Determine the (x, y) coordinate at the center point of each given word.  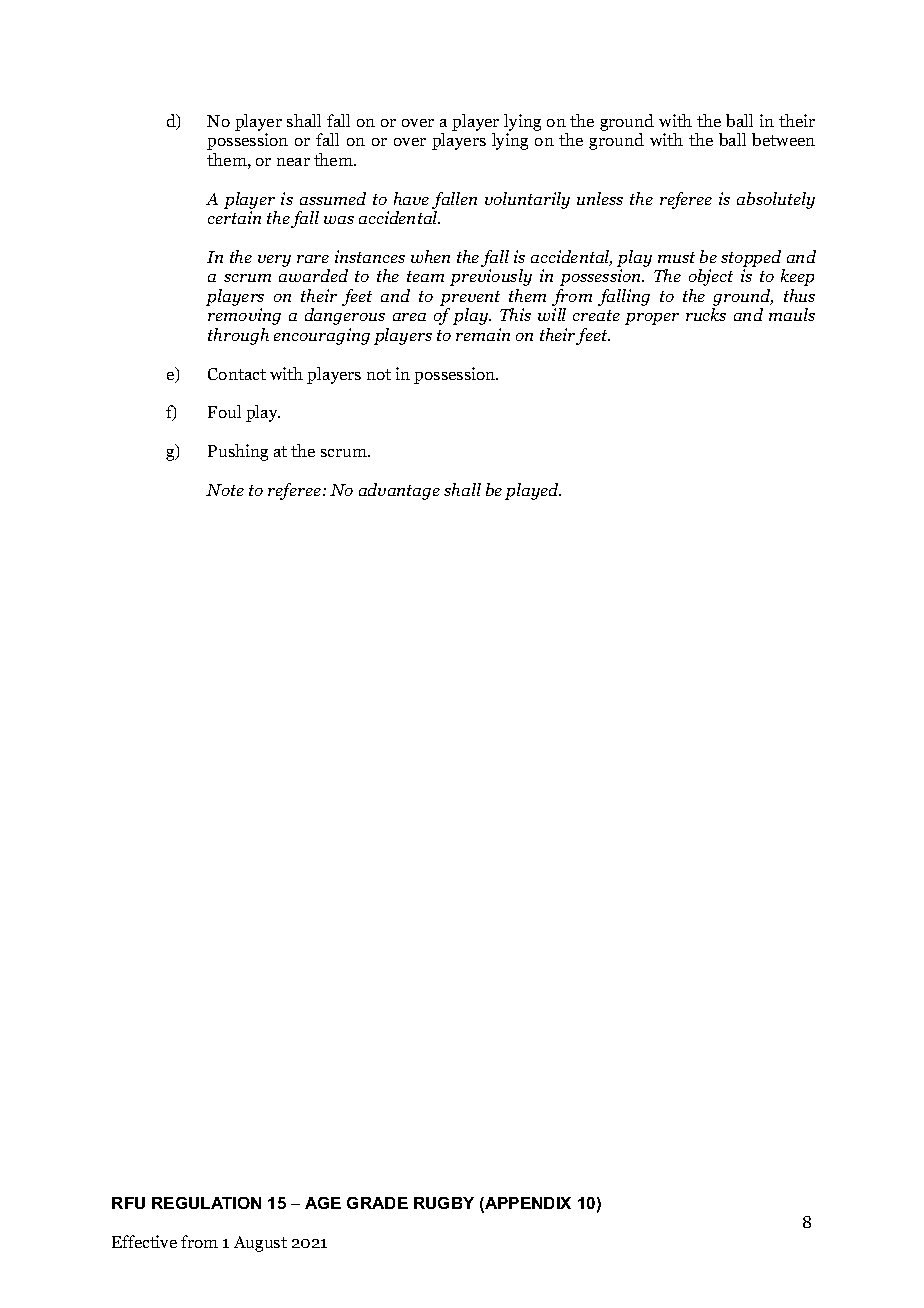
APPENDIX (527, 1204)
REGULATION (206, 1203)
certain (234, 217)
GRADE (377, 1203)
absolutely (776, 200)
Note (225, 490)
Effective (144, 1241)
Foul (224, 411)
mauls (792, 314)
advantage (399, 491)
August (260, 1244)
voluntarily (527, 200)
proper (652, 319)
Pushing (238, 452)
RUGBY (444, 1203)
